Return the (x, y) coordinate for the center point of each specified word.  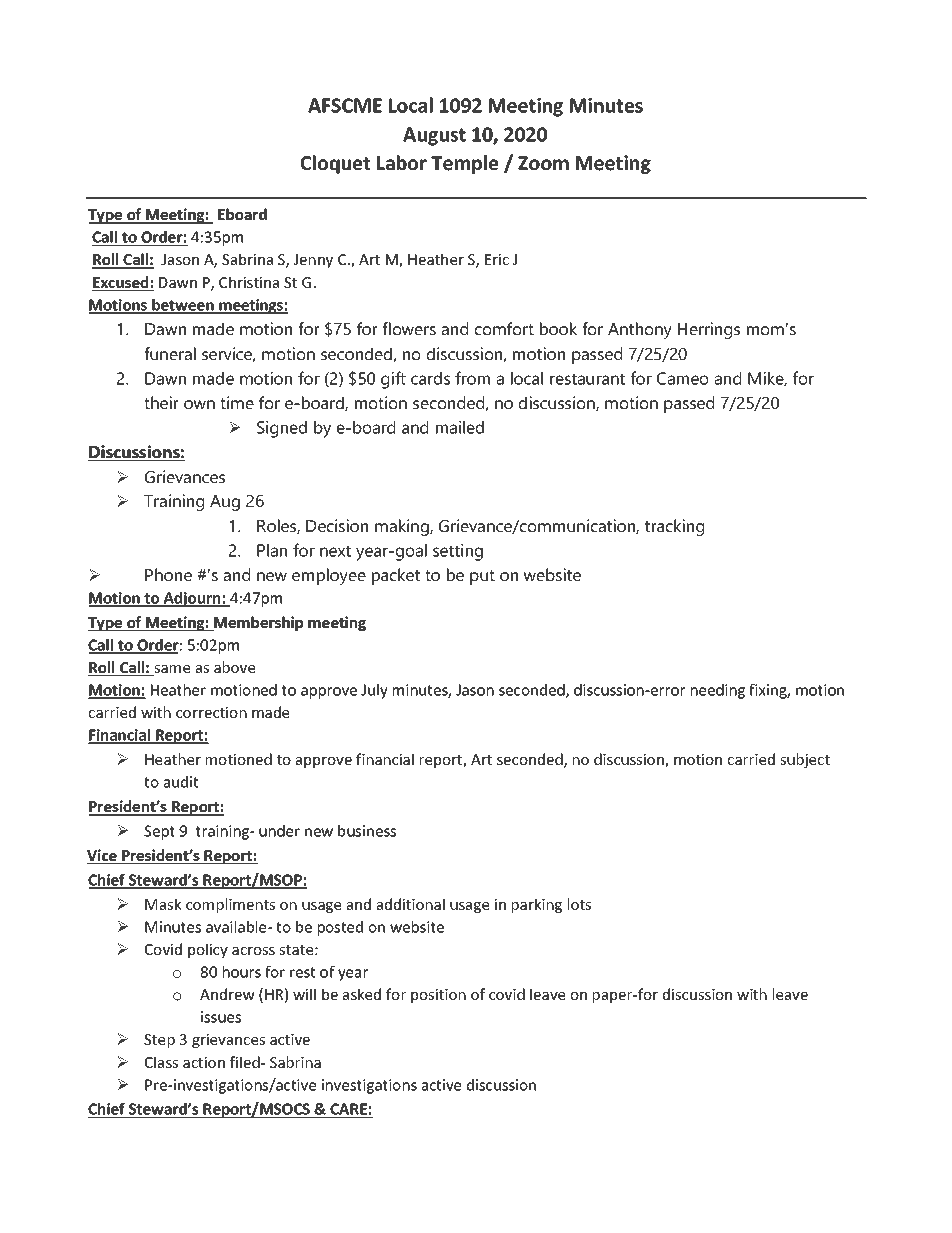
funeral (170, 353)
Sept (159, 832)
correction (211, 712)
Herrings (709, 330)
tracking (674, 527)
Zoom (543, 163)
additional (411, 904)
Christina (249, 282)
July (374, 691)
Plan (272, 550)
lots (579, 904)
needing (718, 691)
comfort (504, 328)
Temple (464, 164)
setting (458, 552)
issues (221, 1017)
